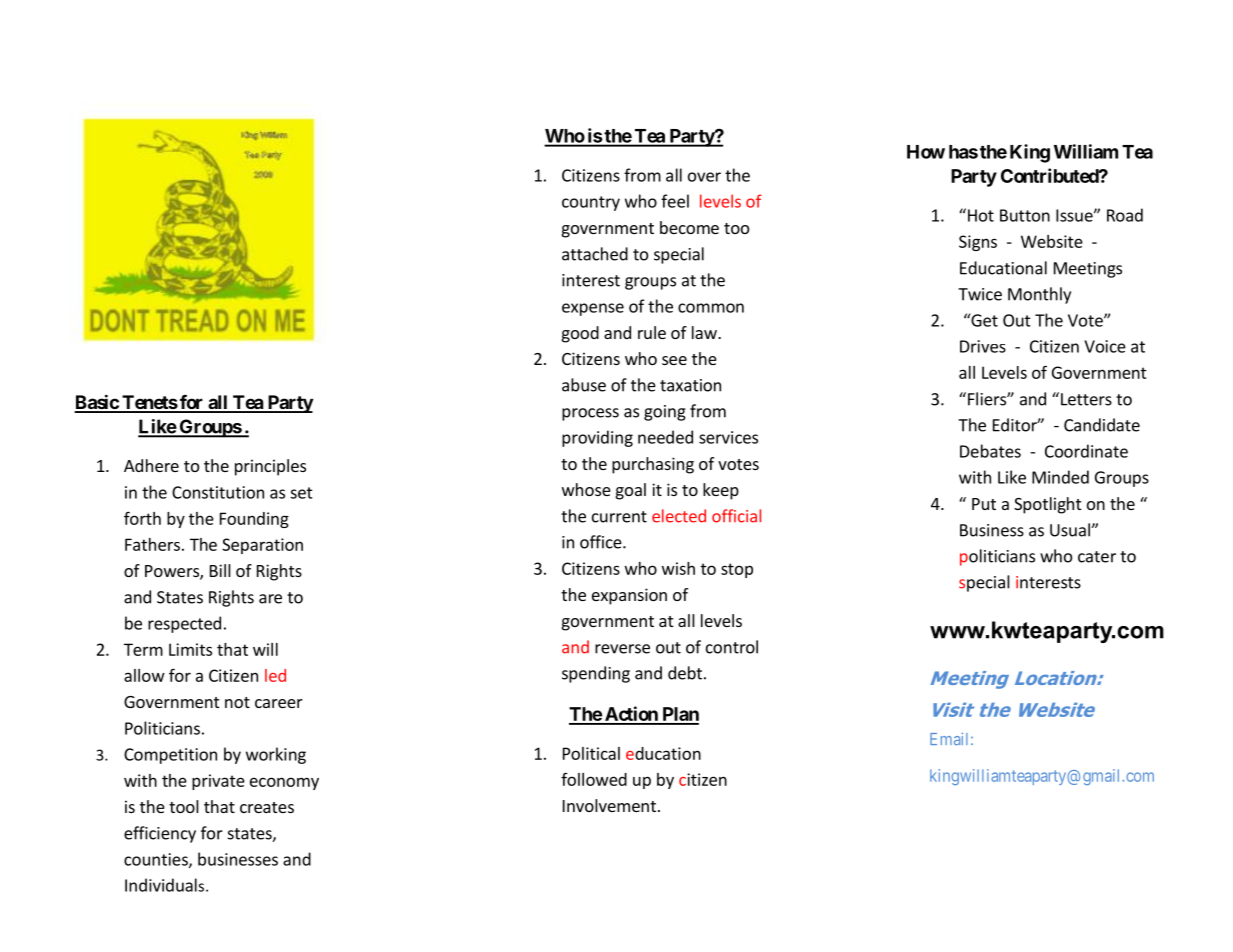 Image resolution: width=1233 pixels, height=952 pixels. Describe the element at coordinates (596, 674) in the screenshot. I see `spending` at that location.
